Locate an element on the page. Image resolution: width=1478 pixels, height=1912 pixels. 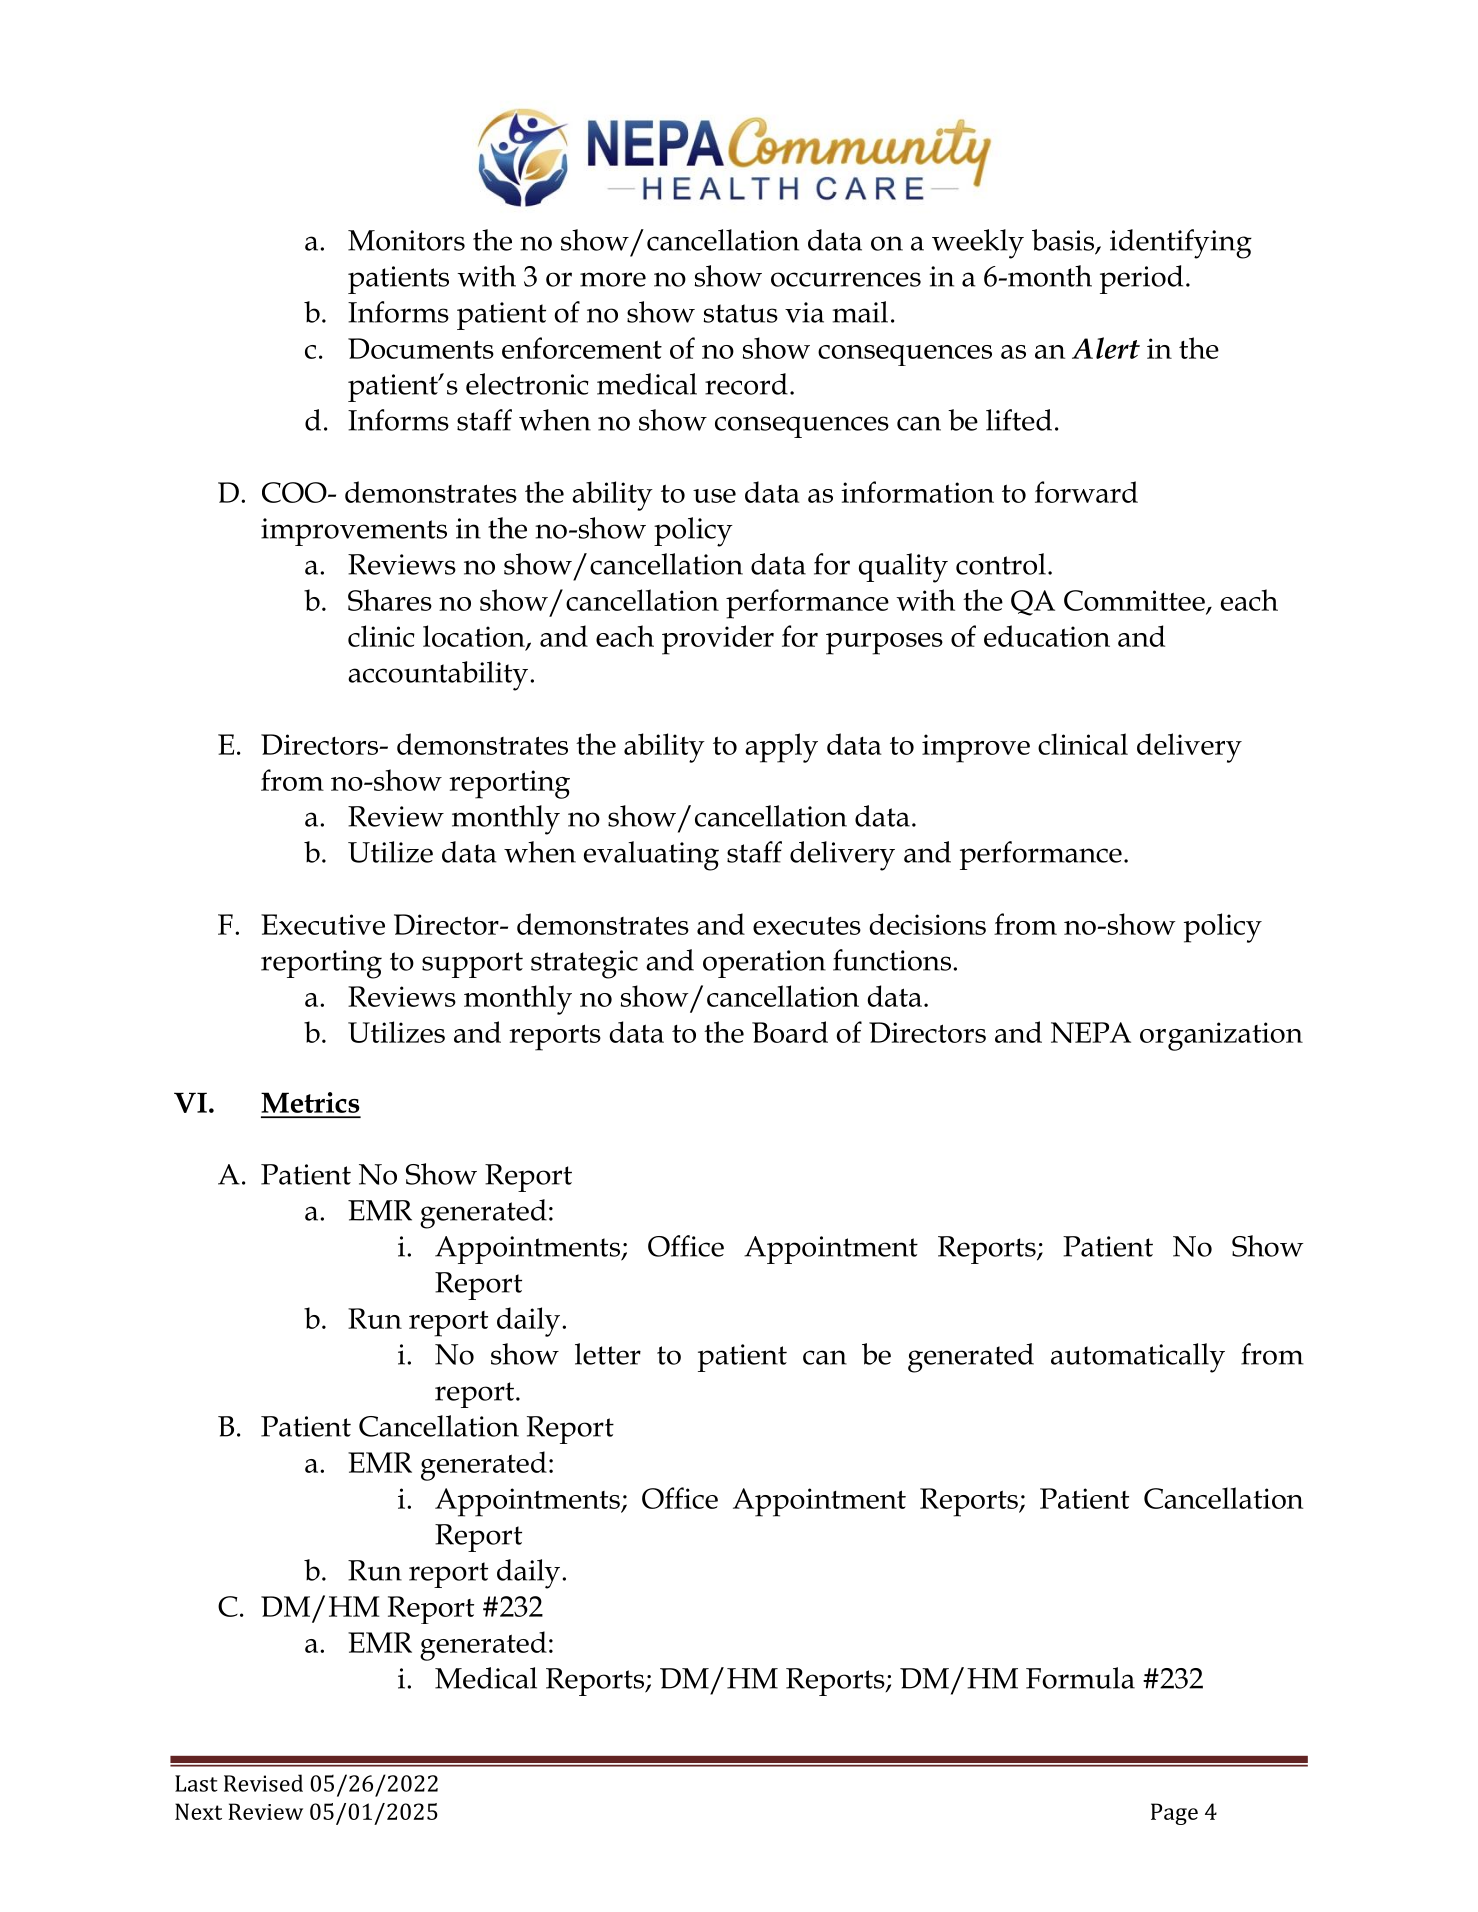
Executive is located at coordinates (323, 924).
